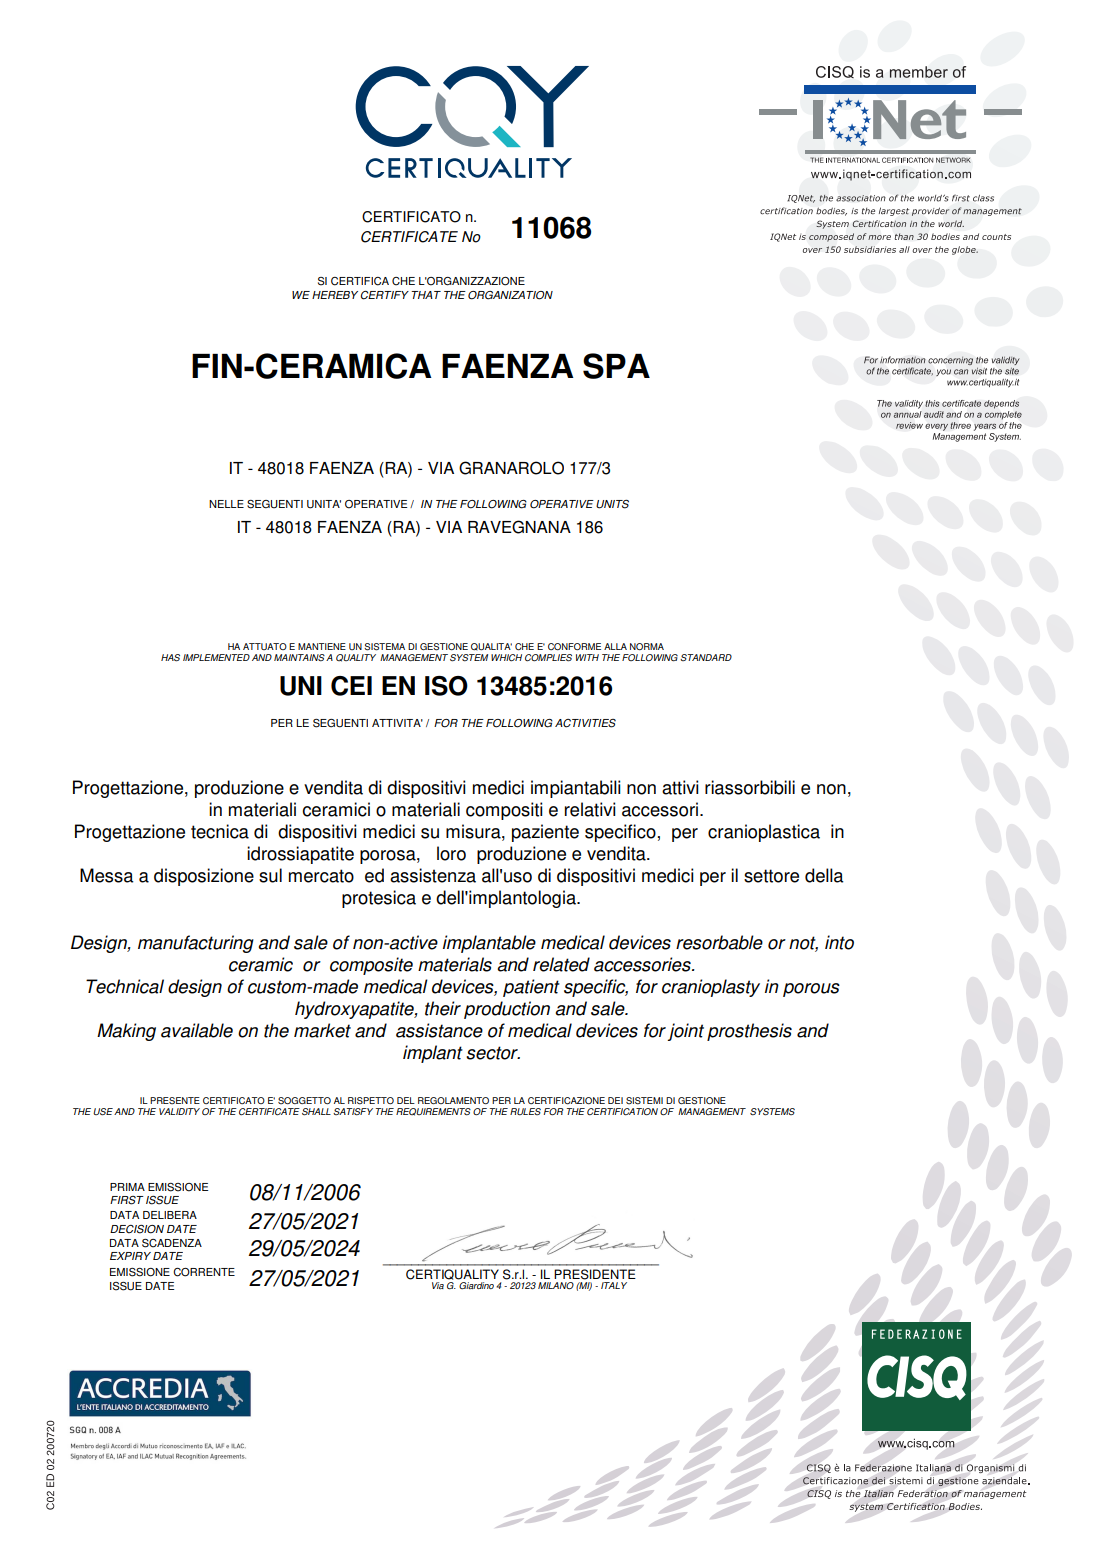 The height and width of the page is (1550, 1095). Describe the element at coordinates (335, 295) in the page. I see `HEREBY` at that location.
